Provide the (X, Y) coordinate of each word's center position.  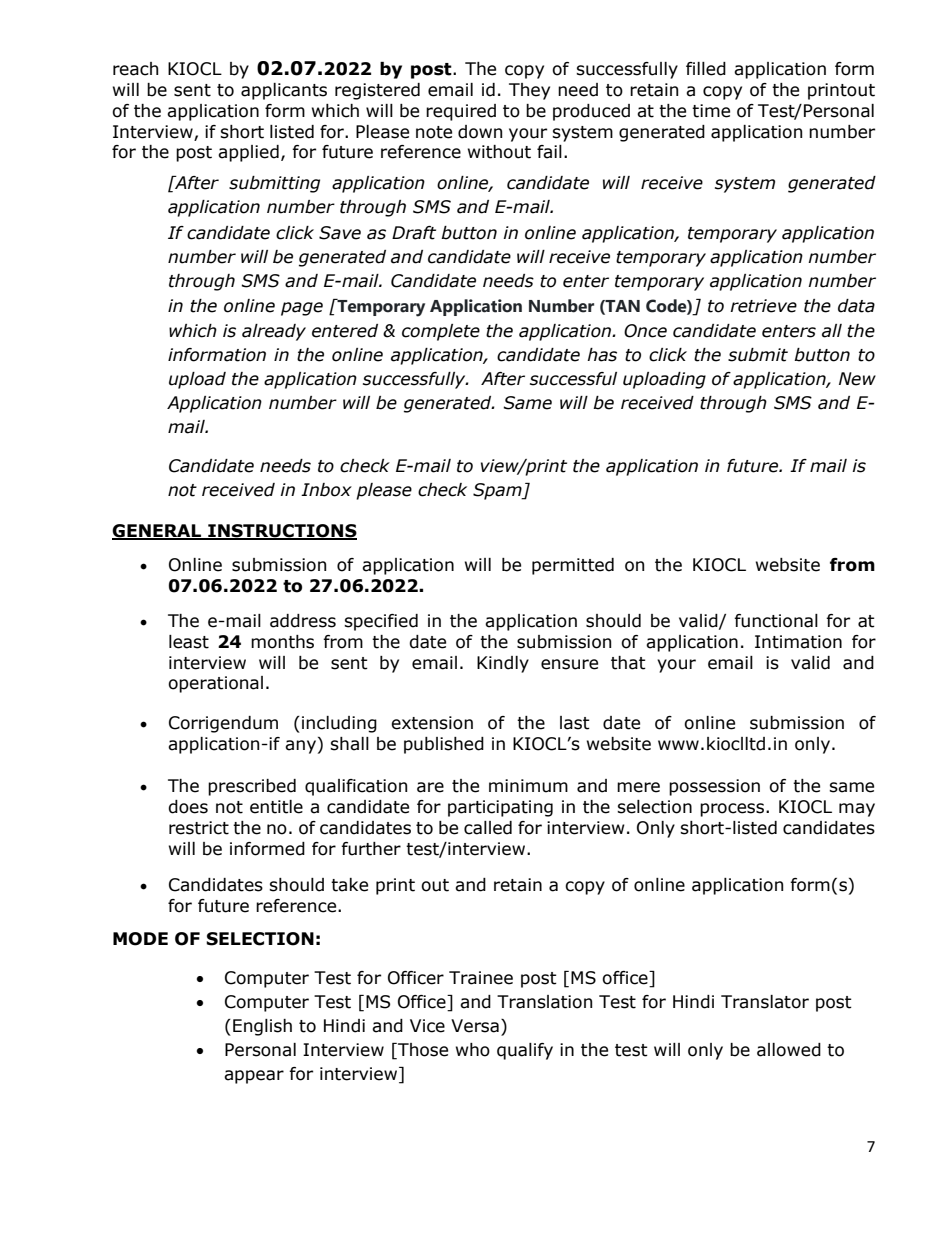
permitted (573, 566)
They (529, 91)
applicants (284, 91)
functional (776, 621)
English (262, 1027)
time (711, 111)
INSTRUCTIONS (281, 532)
